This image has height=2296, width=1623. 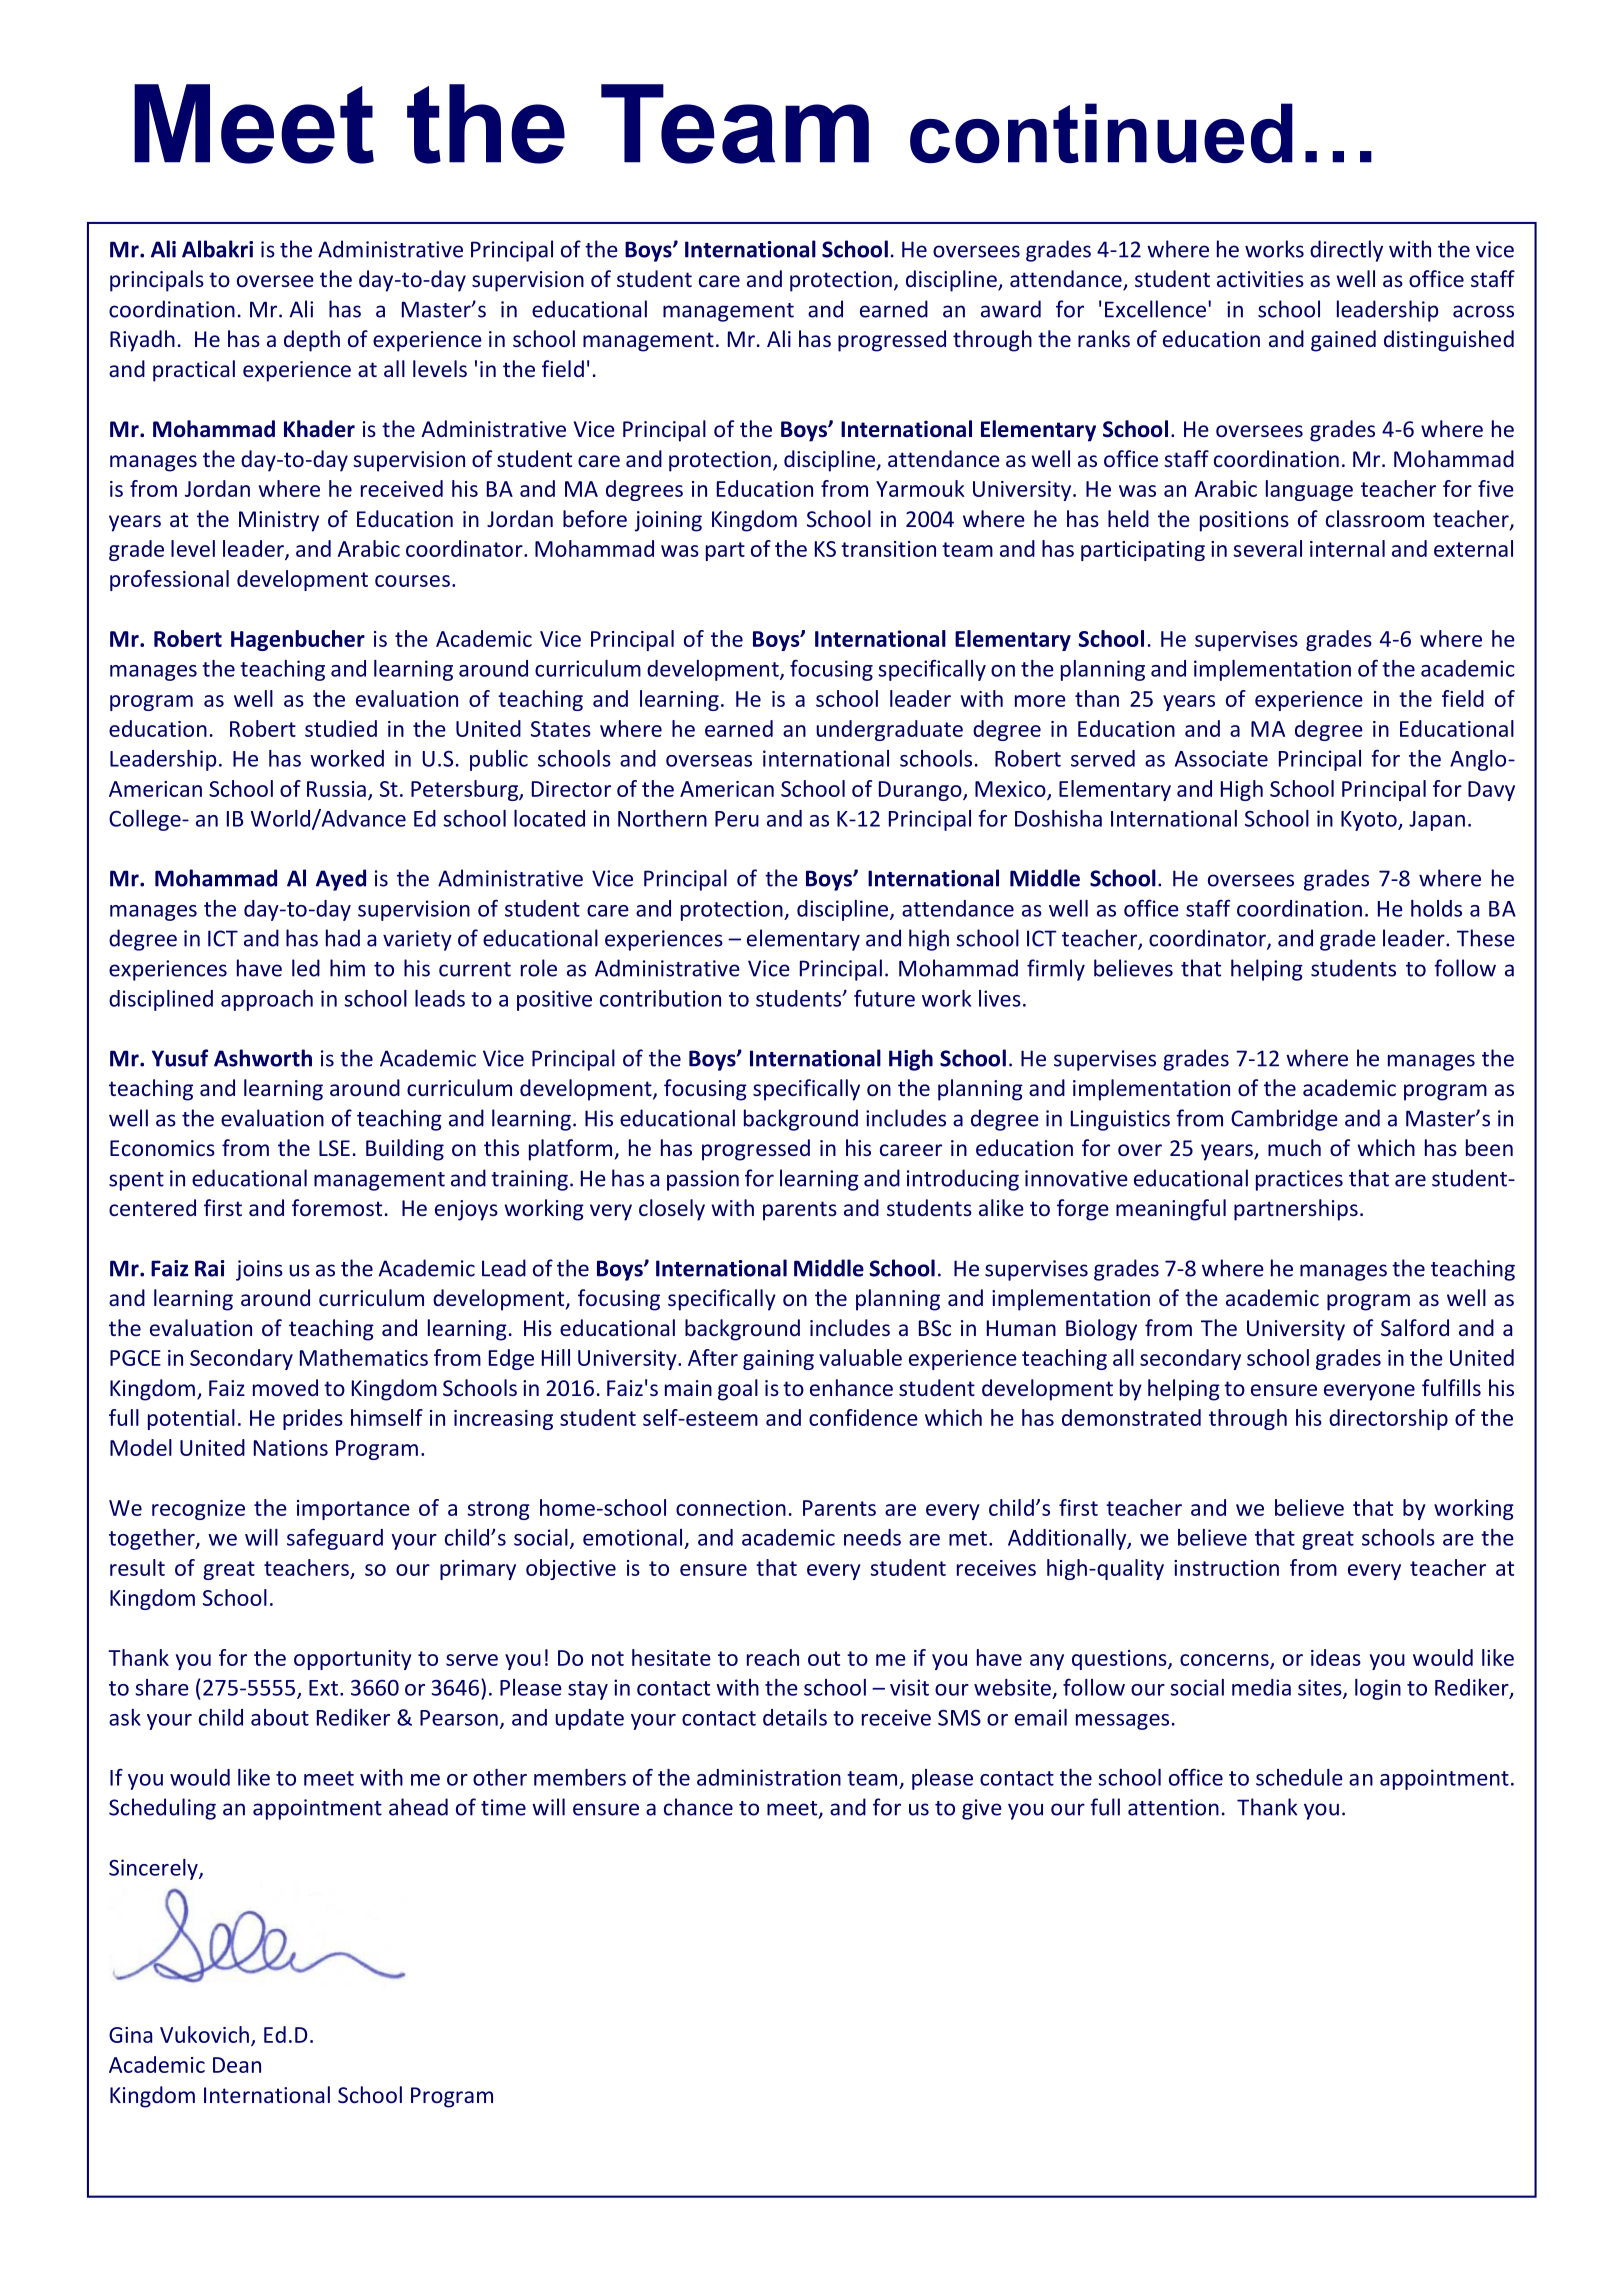 I want to click on internal, so click(x=1347, y=548).
